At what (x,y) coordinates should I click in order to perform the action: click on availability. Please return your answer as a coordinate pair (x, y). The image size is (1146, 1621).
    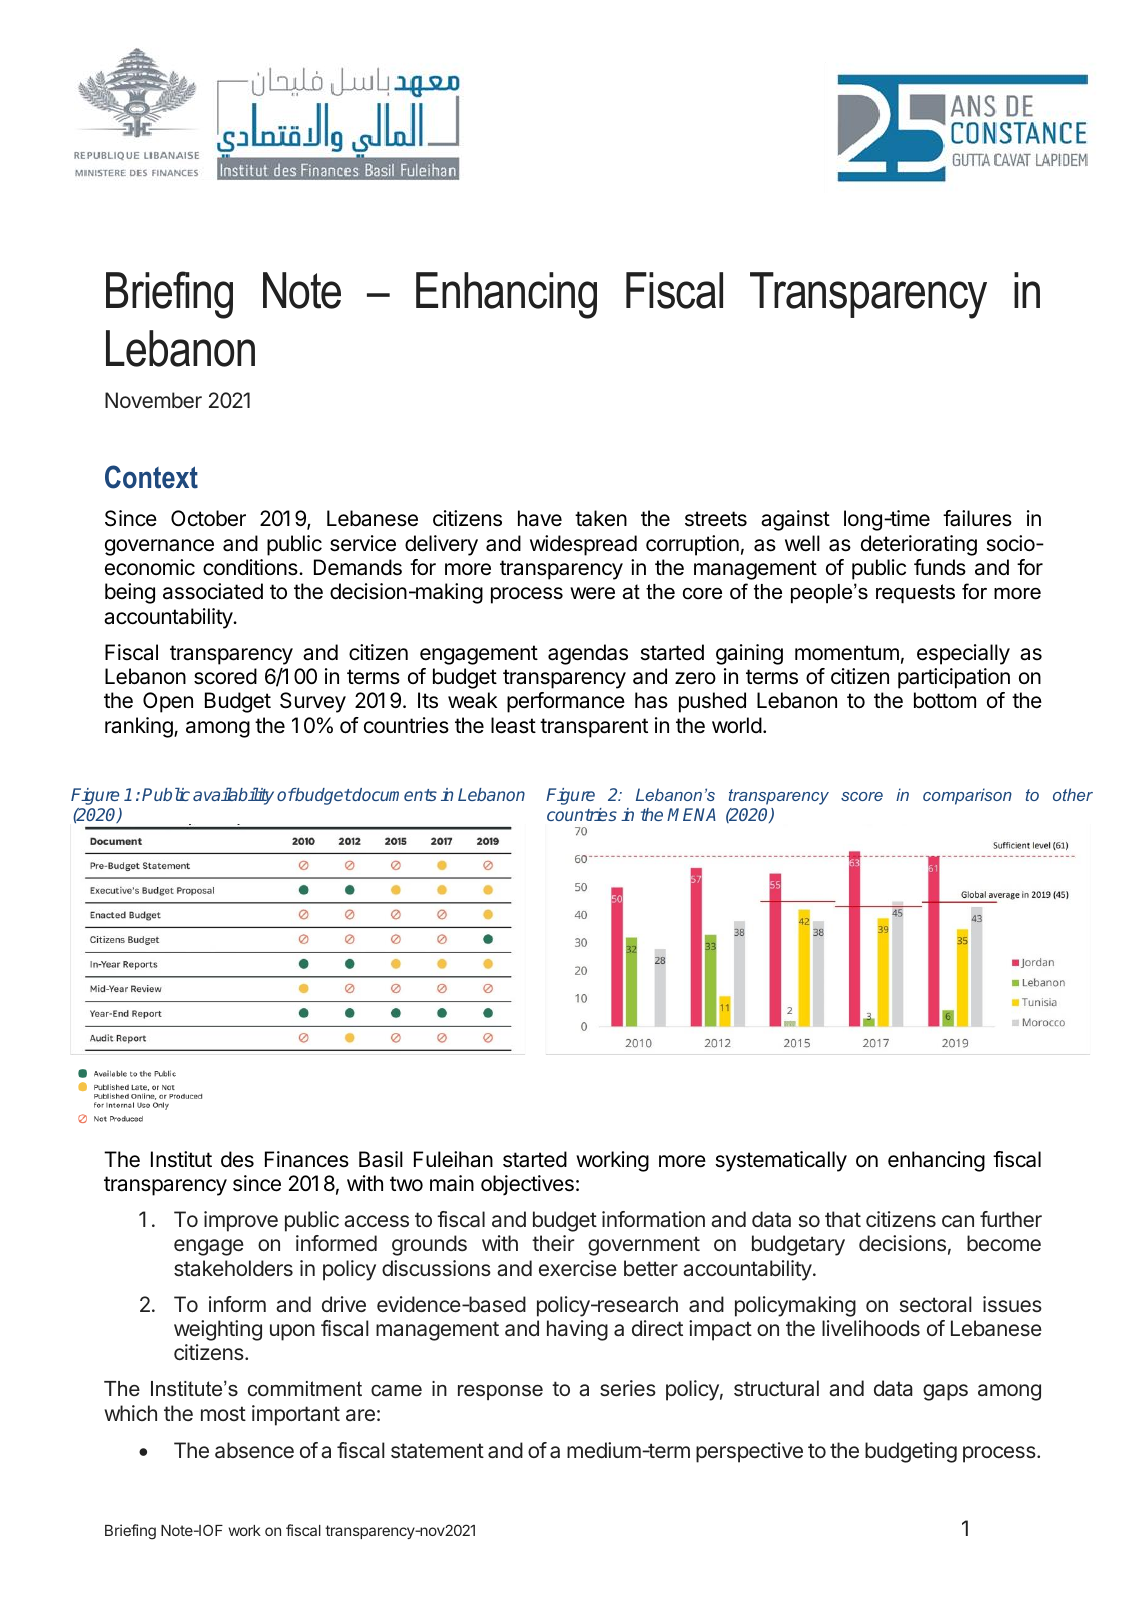
    Looking at the image, I should click on (233, 796).
